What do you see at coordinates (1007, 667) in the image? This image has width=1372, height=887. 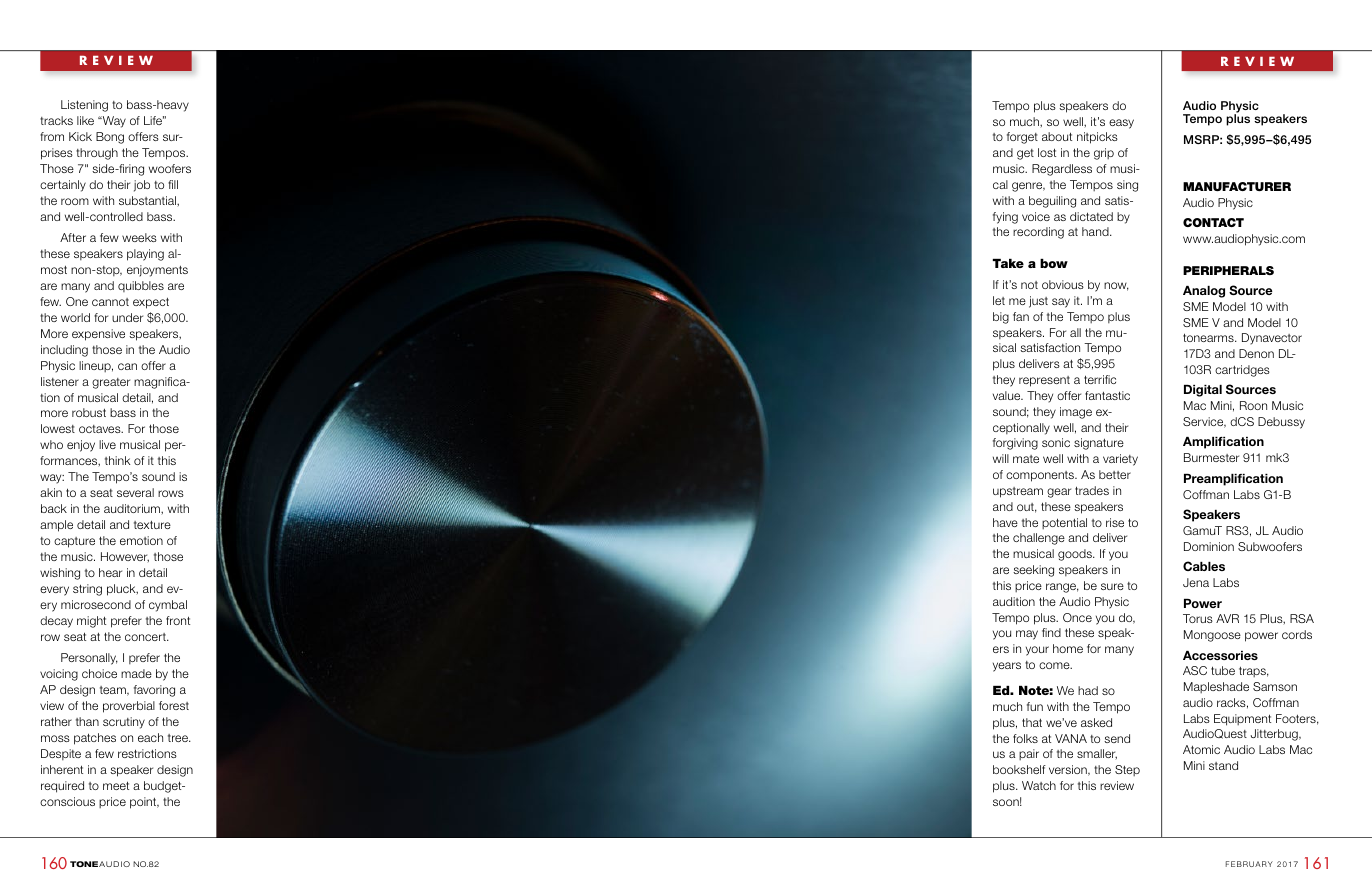 I see `years` at bounding box center [1007, 667].
